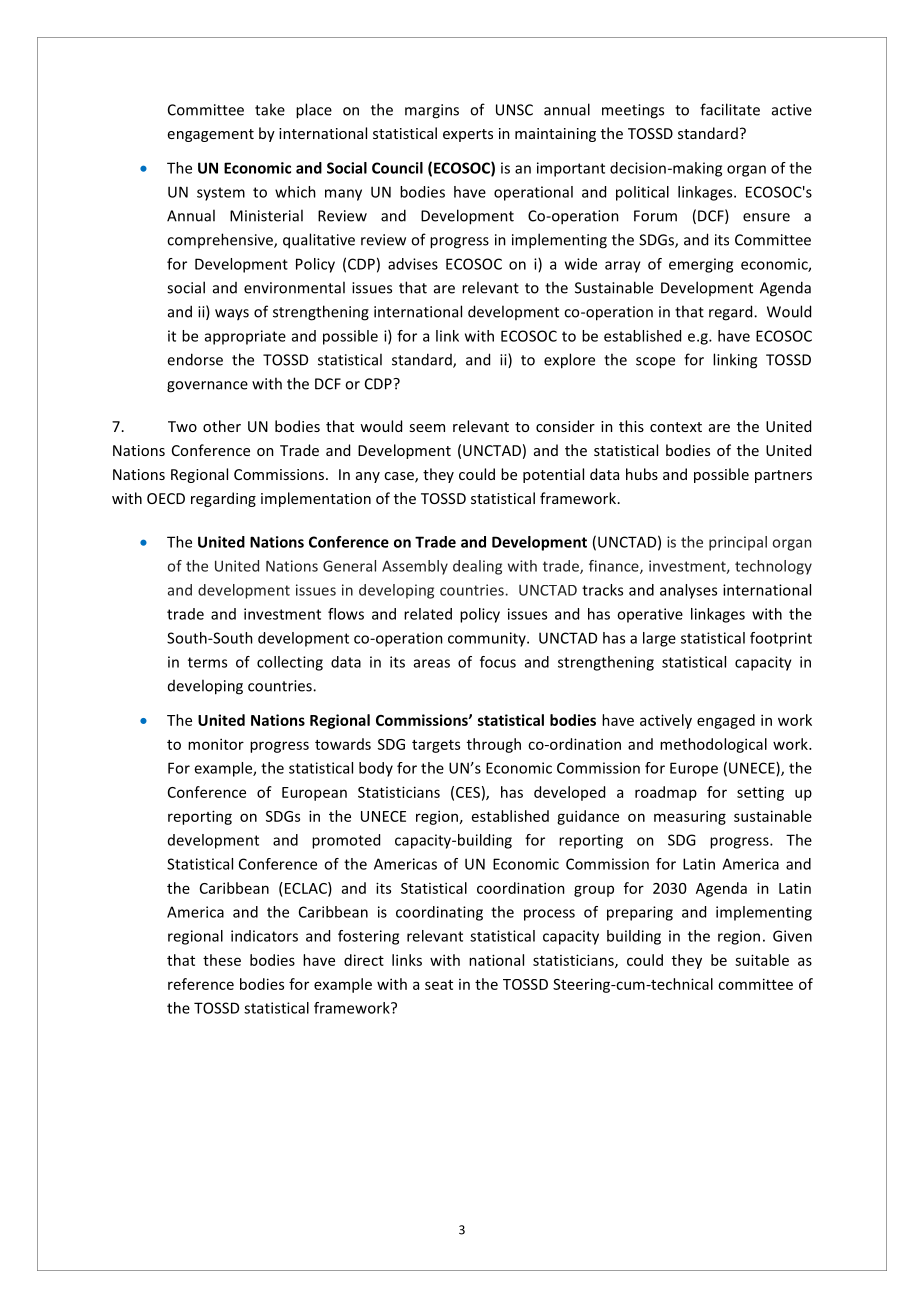 The image size is (924, 1308). What do you see at coordinates (738, 543) in the document?
I see `principal` at bounding box center [738, 543].
